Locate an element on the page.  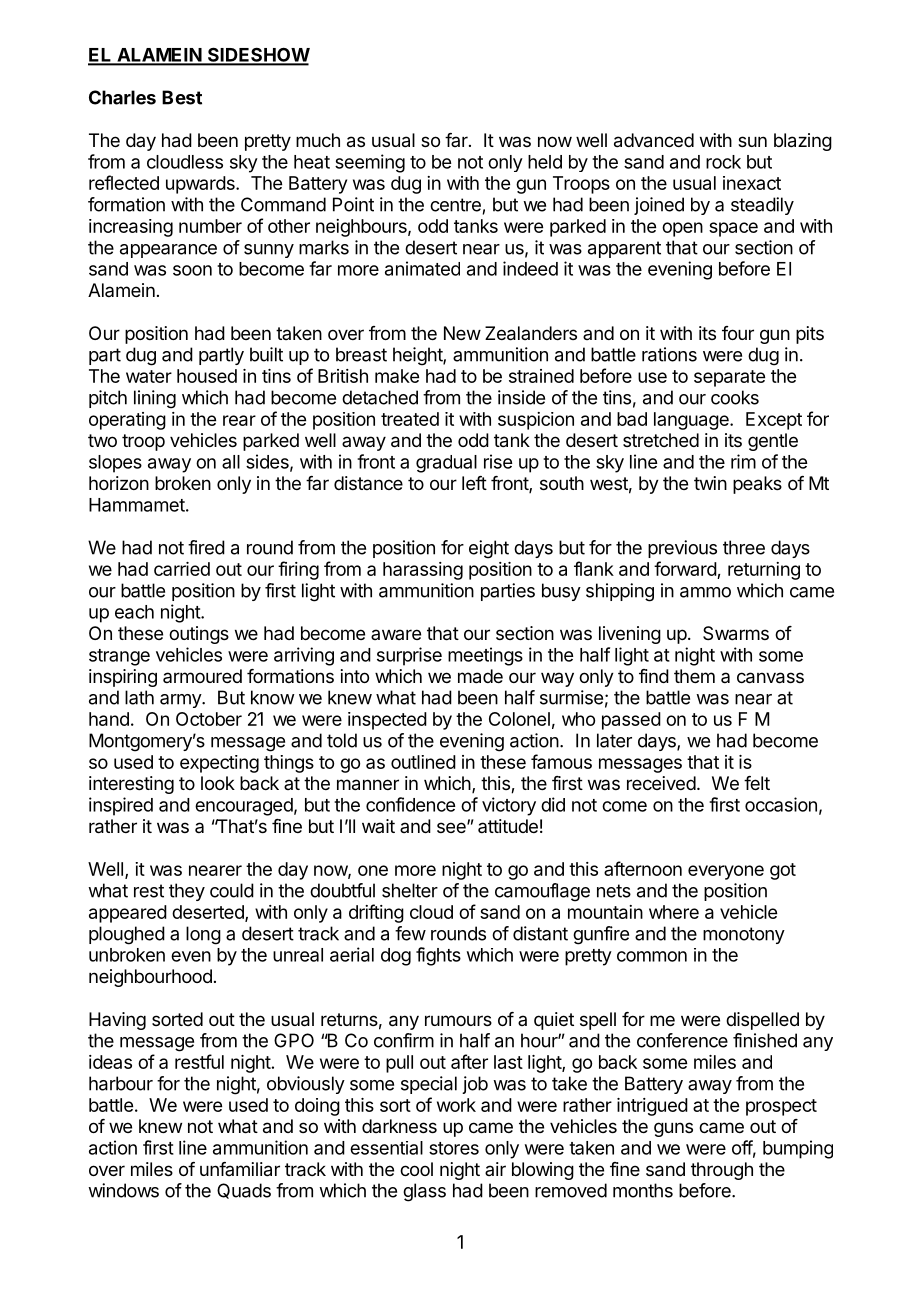
make is located at coordinates (397, 376).
